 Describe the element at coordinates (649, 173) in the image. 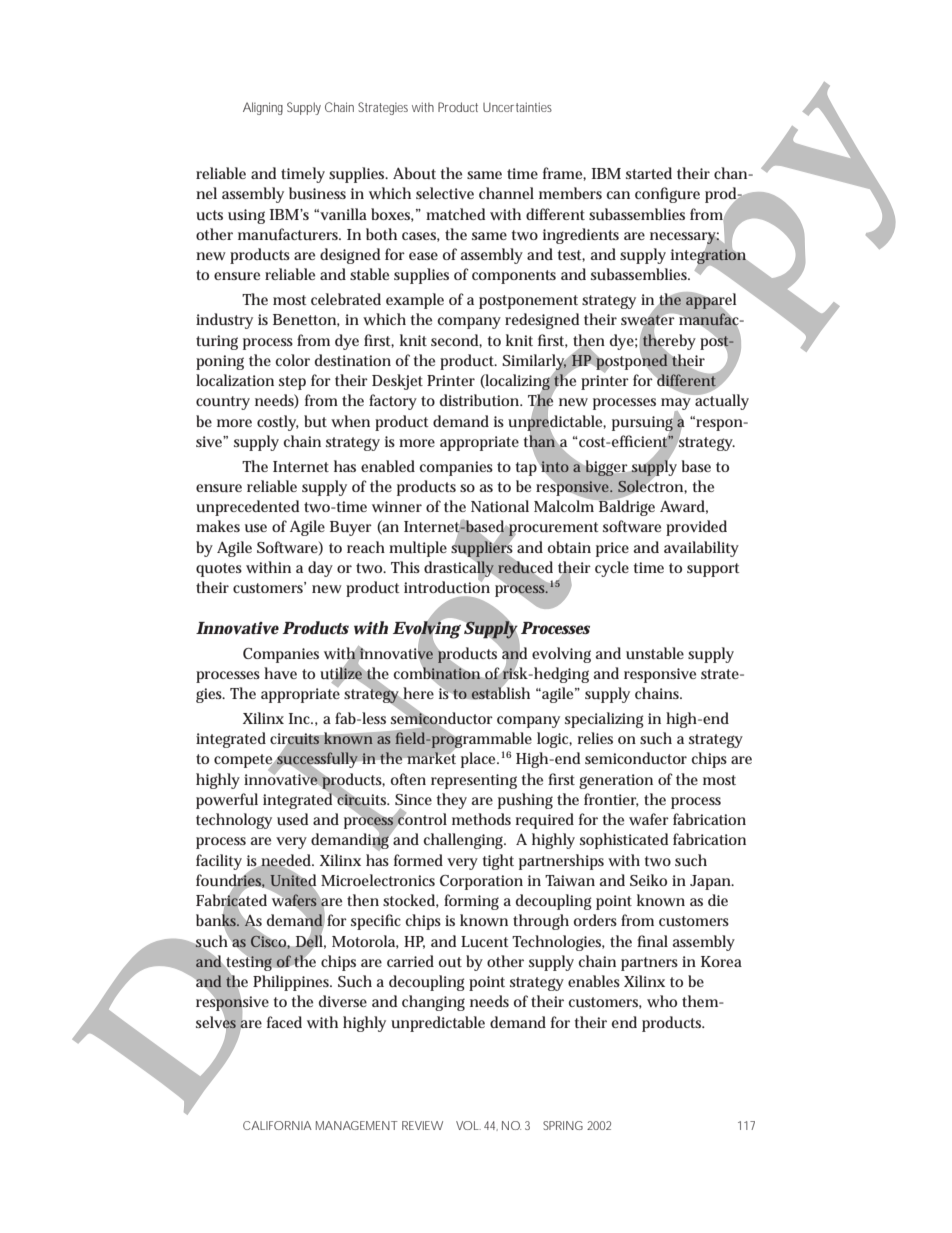

I see `started` at that location.
